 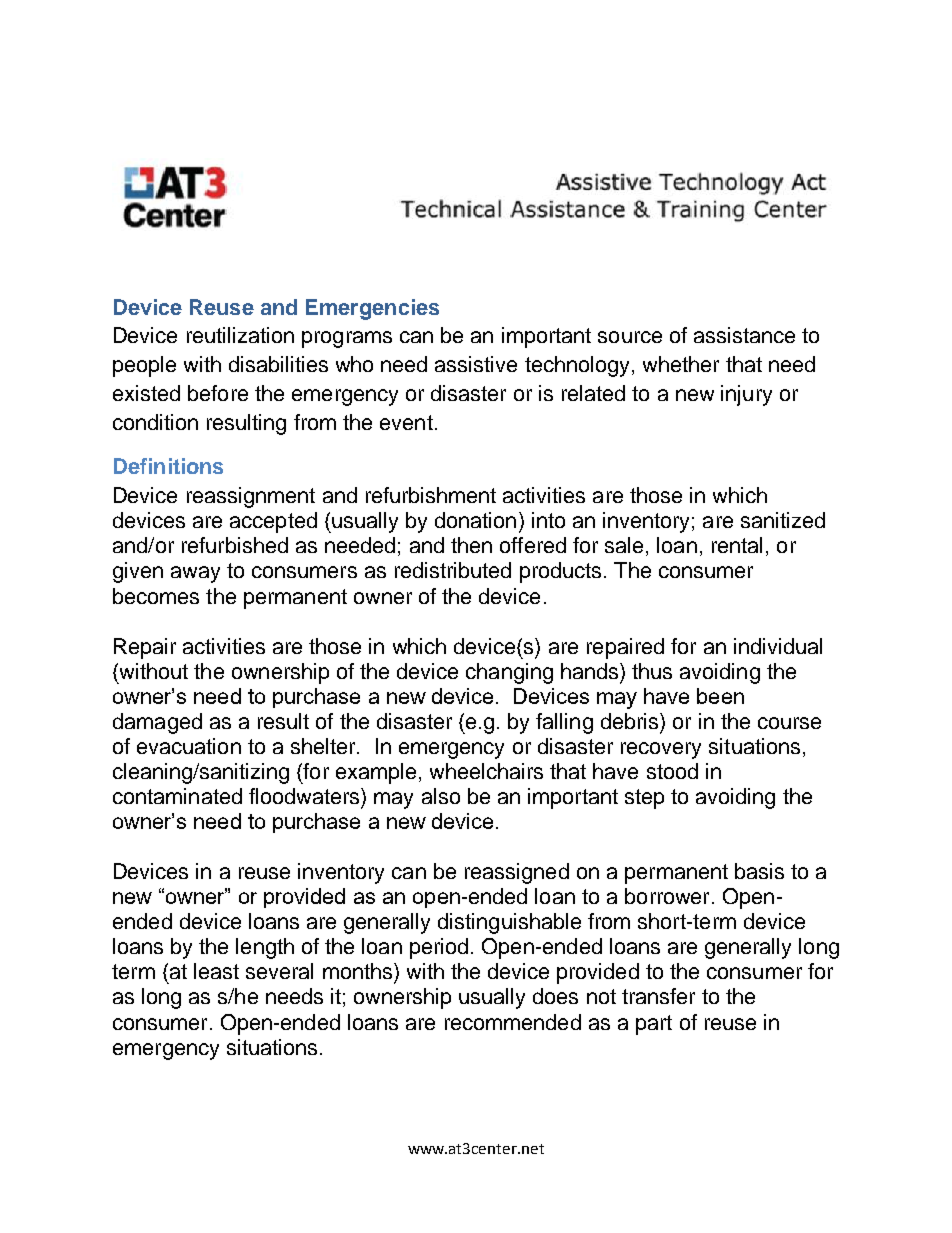 What do you see at coordinates (278, 364) in the screenshot?
I see `disabilities` at bounding box center [278, 364].
